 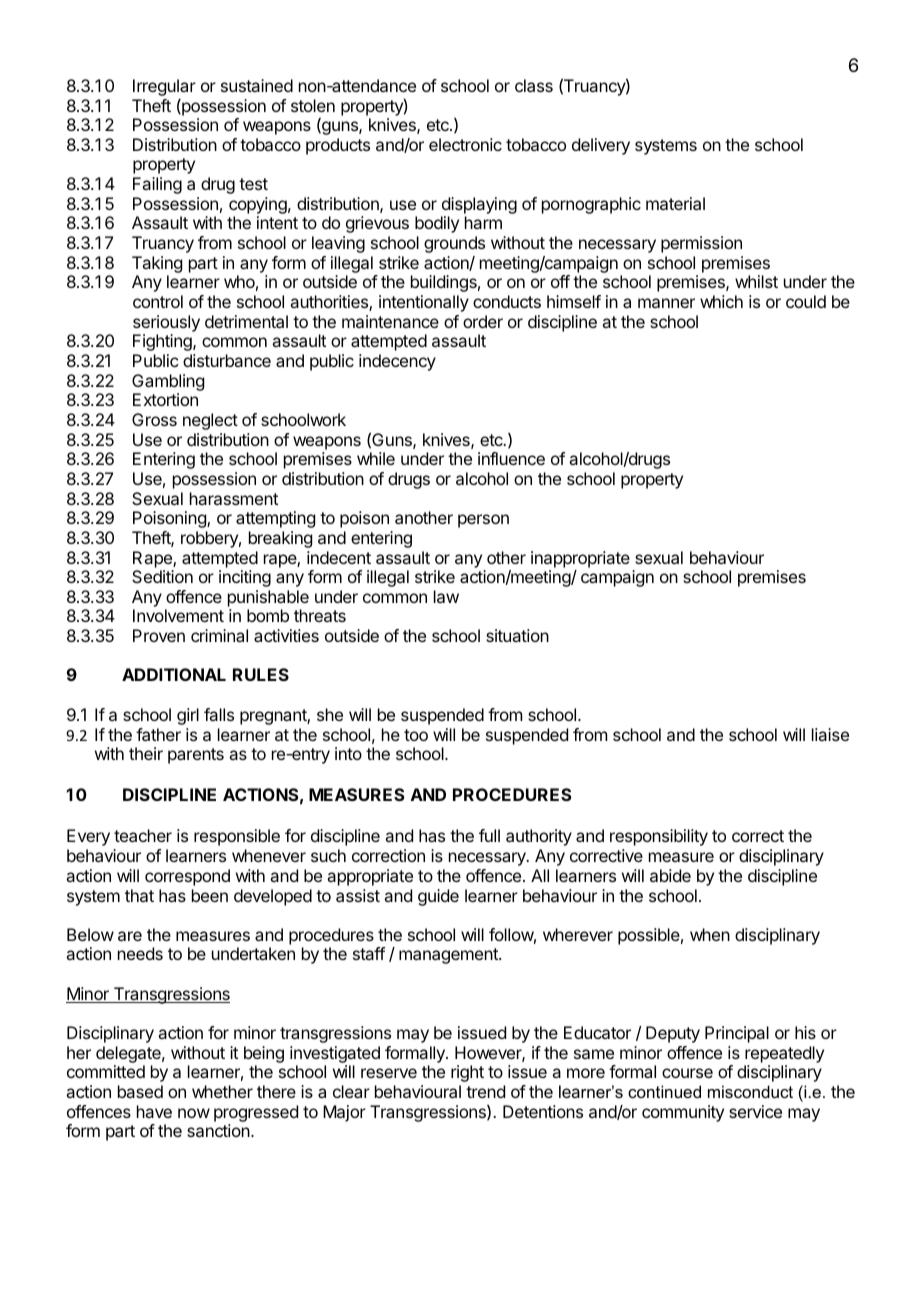 I want to click on law, so click(x=446, y=596).
